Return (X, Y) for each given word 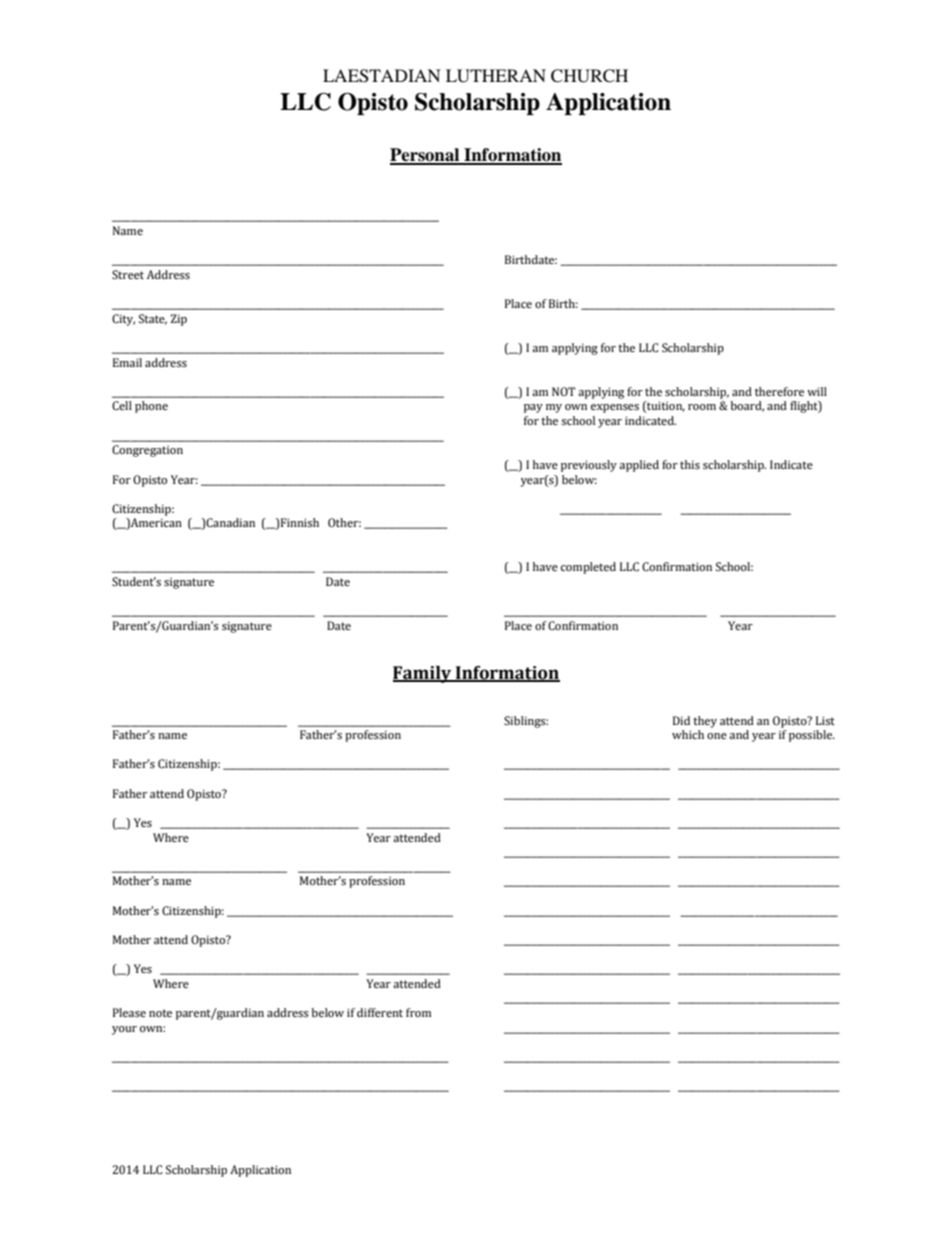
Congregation (147, 451)
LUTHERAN (496, 76)
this (690, 464)
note (160, 1013)
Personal (426, 156)
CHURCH (589, 76)
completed (588, 568)
